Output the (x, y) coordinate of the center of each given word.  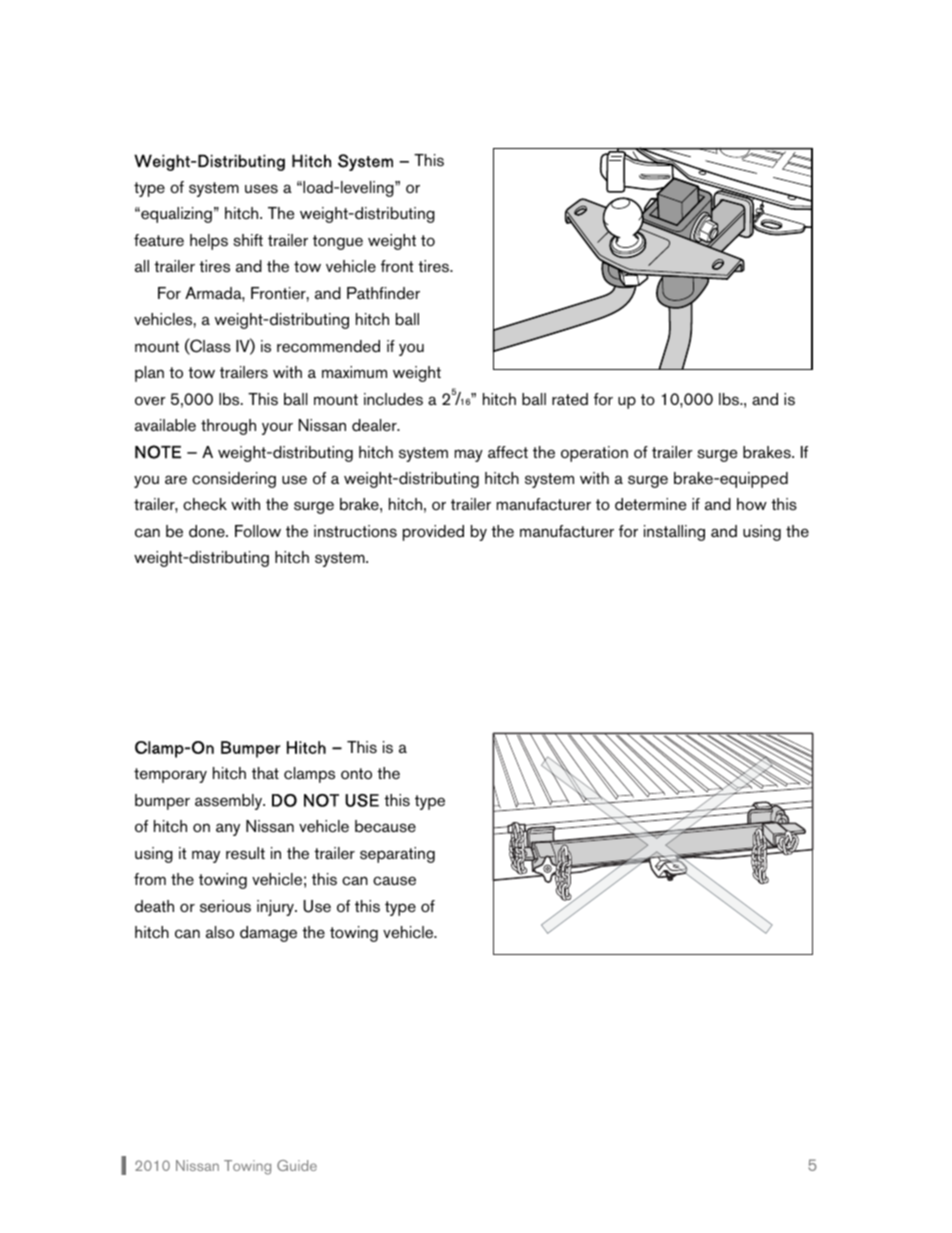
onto (356, 773)
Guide (297, 1165)
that (265, 773)
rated (570, 399)
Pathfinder (383, 293)
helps (209, 242)
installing (674, 533)
